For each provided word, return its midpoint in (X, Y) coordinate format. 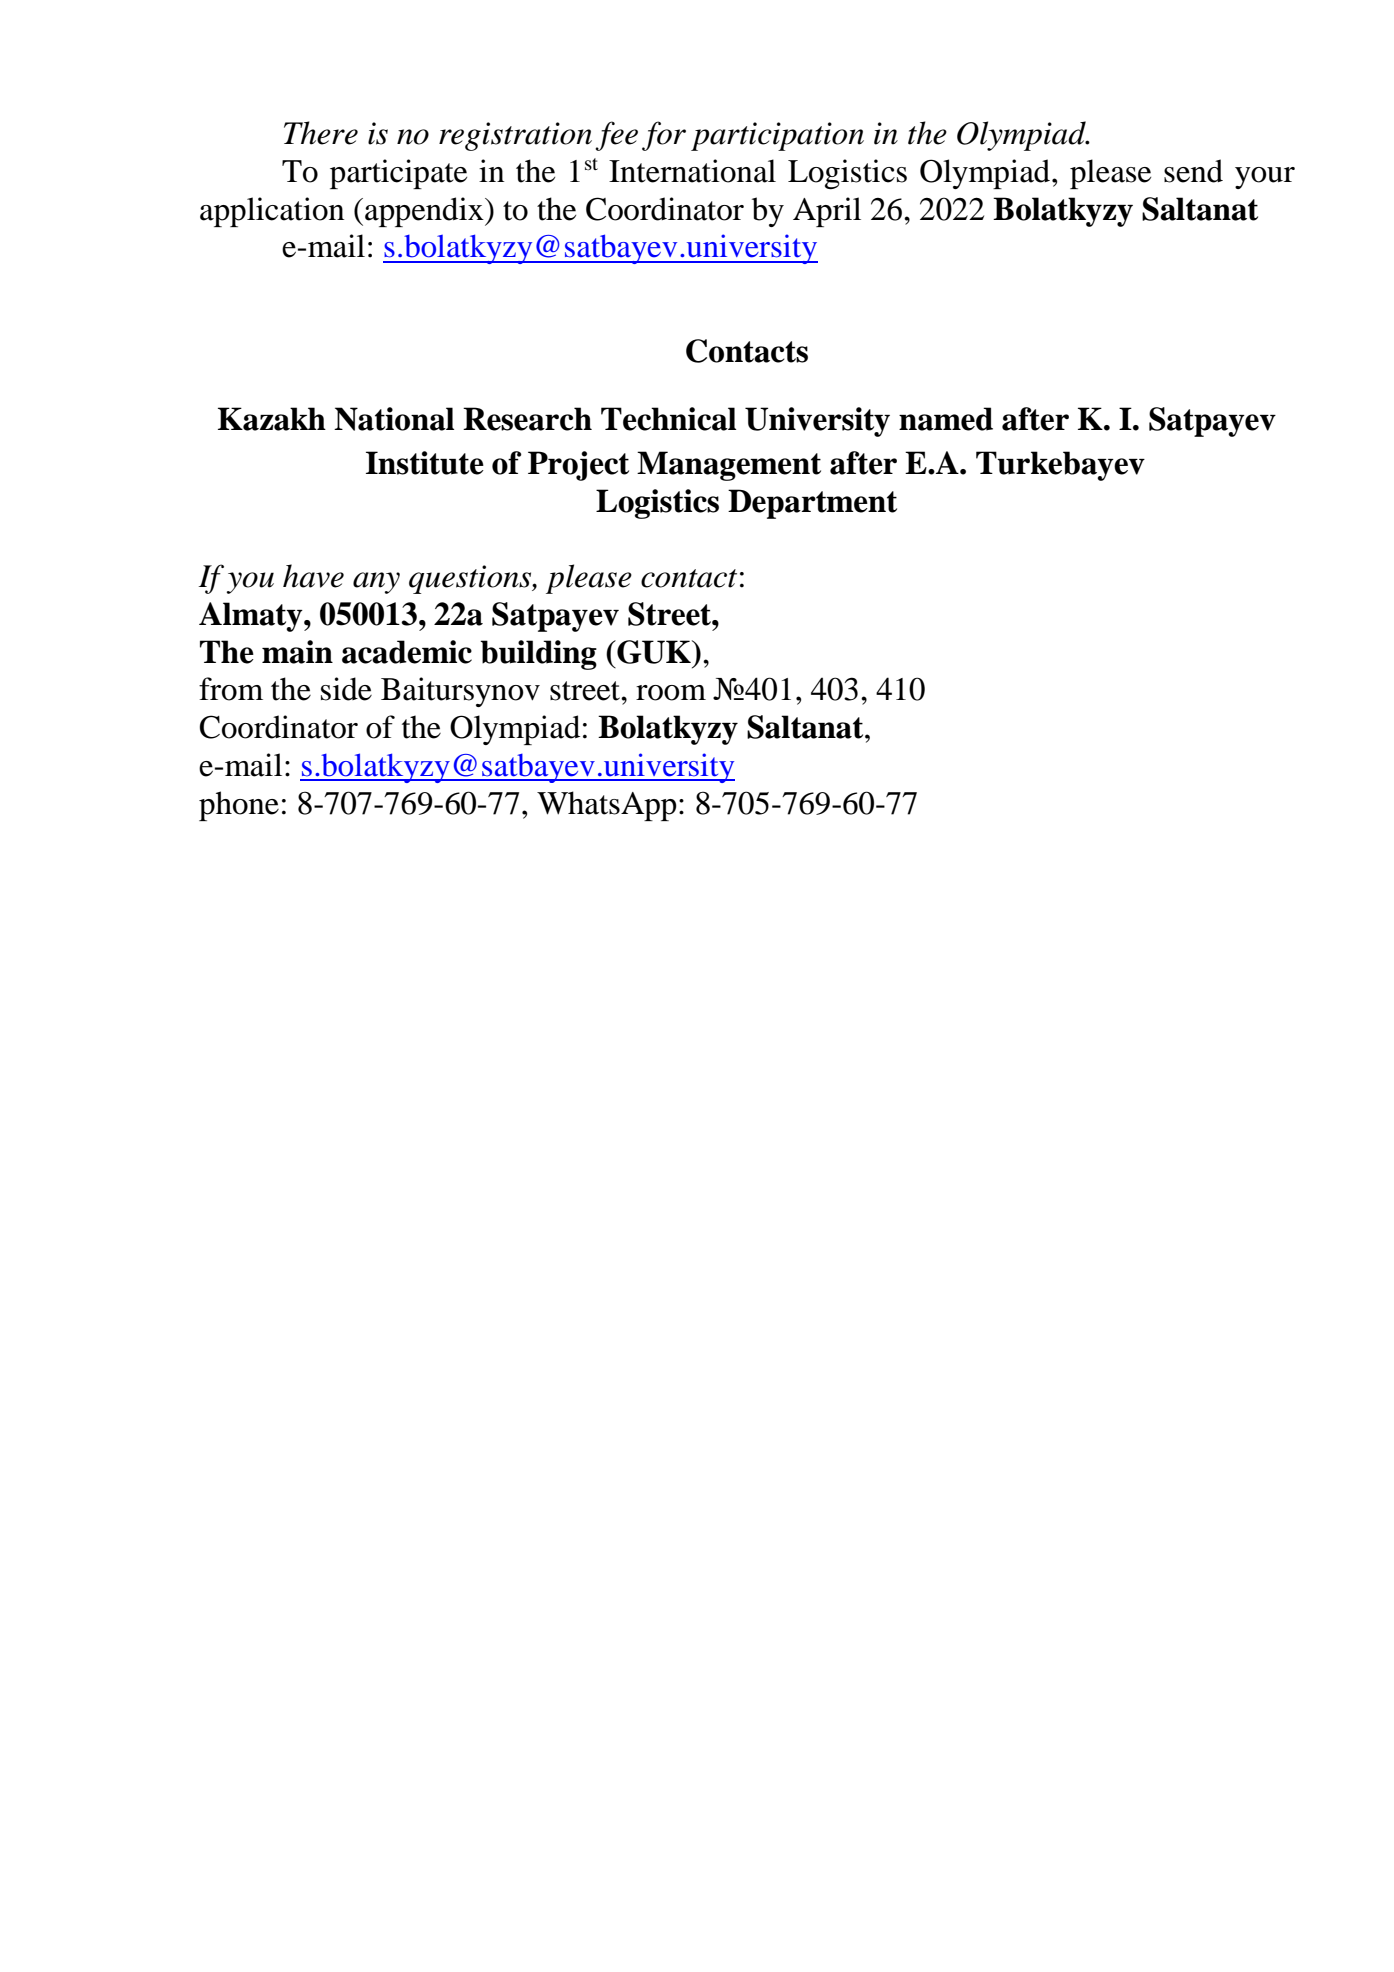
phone (239, 806)
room (671, 693)
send (1193, 171)
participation (777, 136)
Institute (425, 463)
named (946, 419)
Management (729, 466)
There (321, 133)
